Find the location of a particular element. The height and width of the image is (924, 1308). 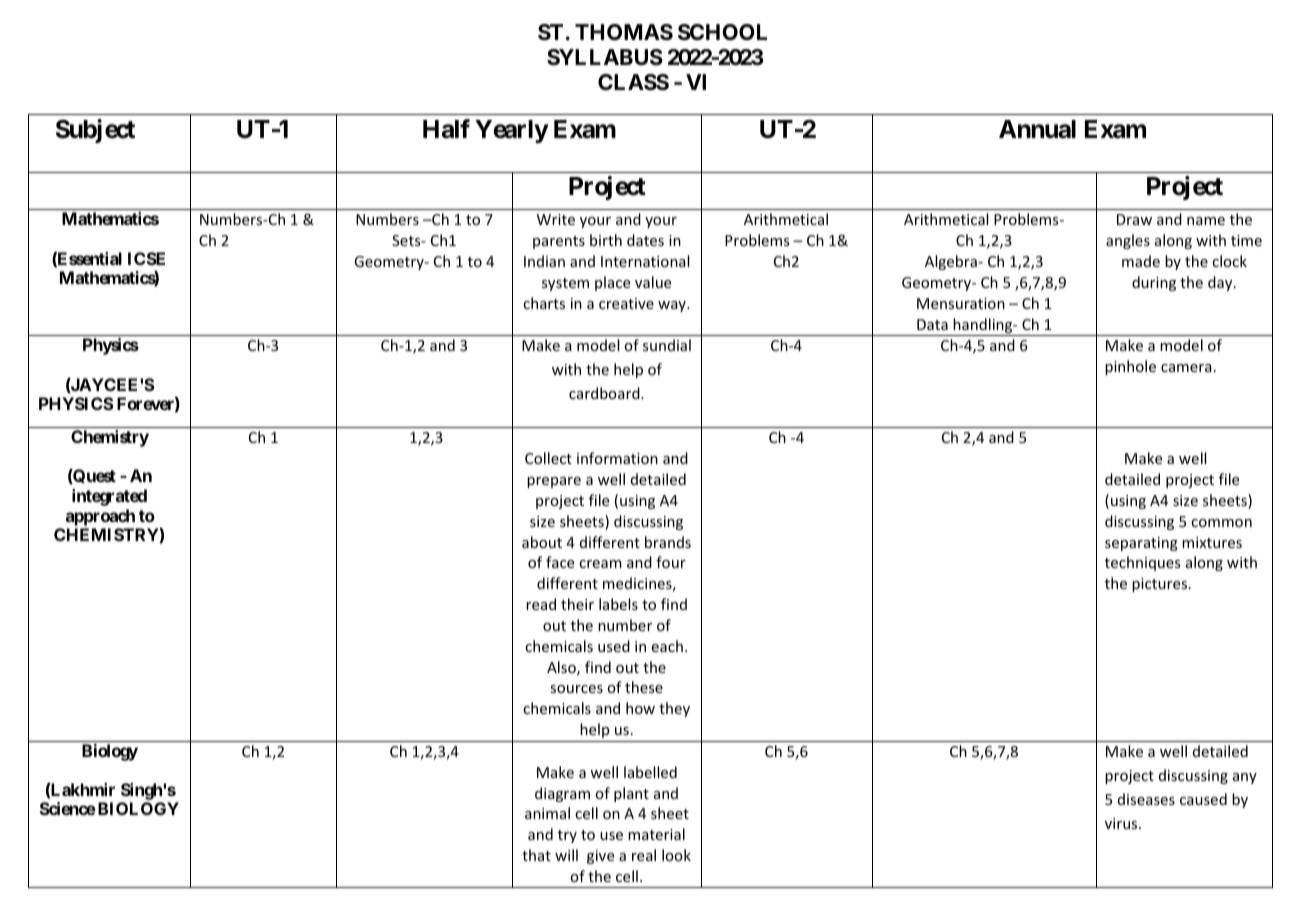

Subject is located at coordinates (95, 131).
